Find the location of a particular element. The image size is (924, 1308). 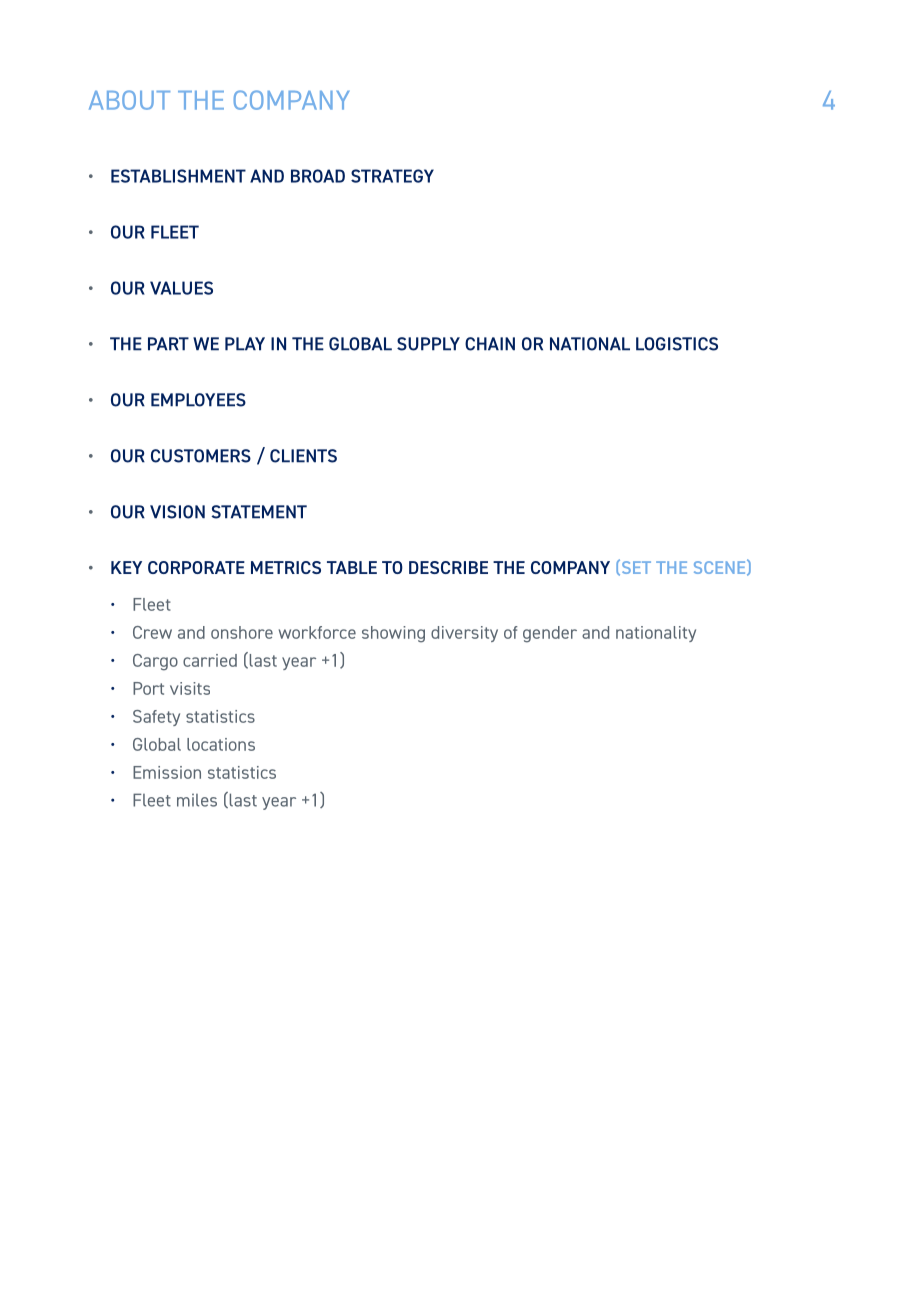

gender is located at coordinates (550, 634).
